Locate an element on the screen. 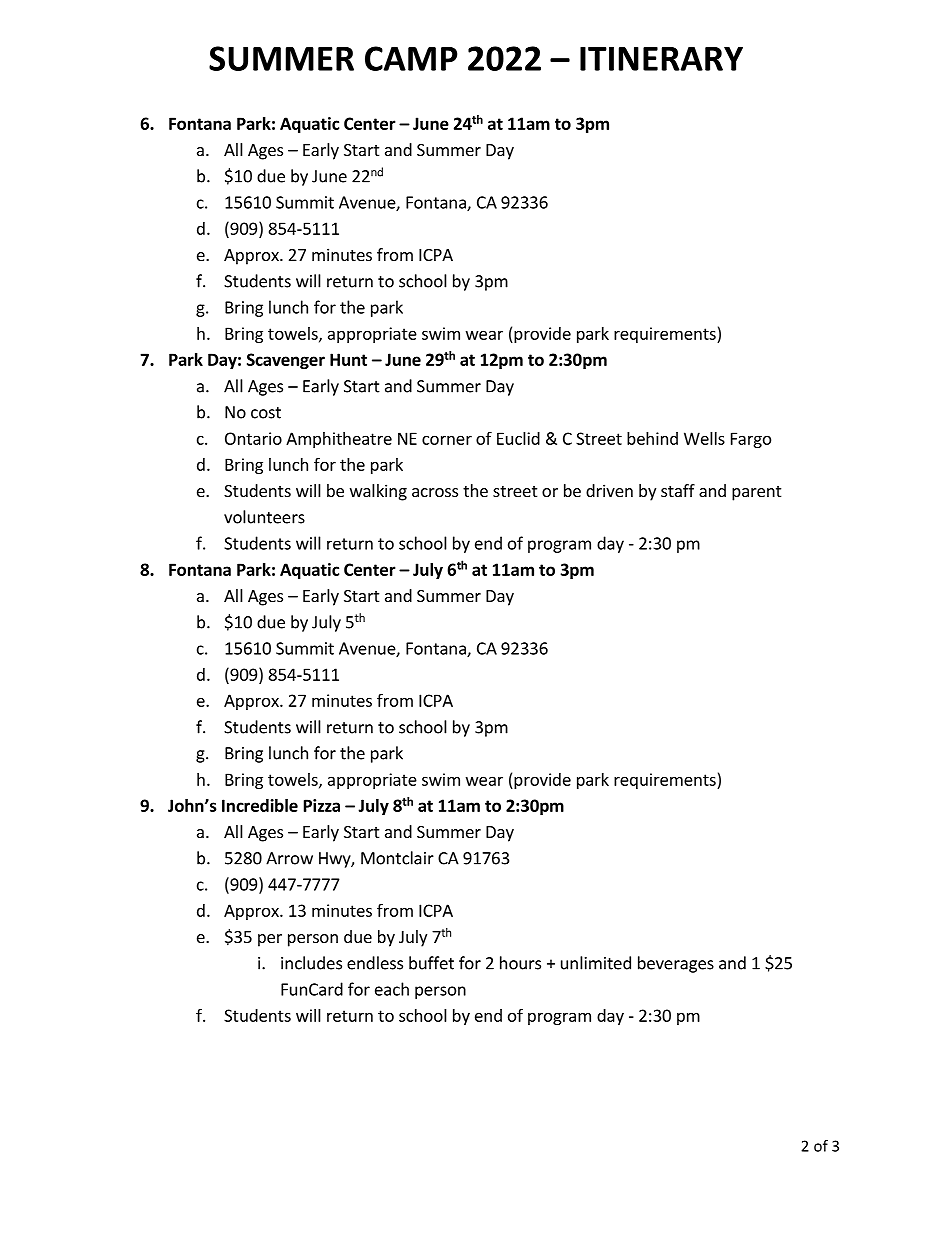  Euclid is located at coordinates (518, 438).
